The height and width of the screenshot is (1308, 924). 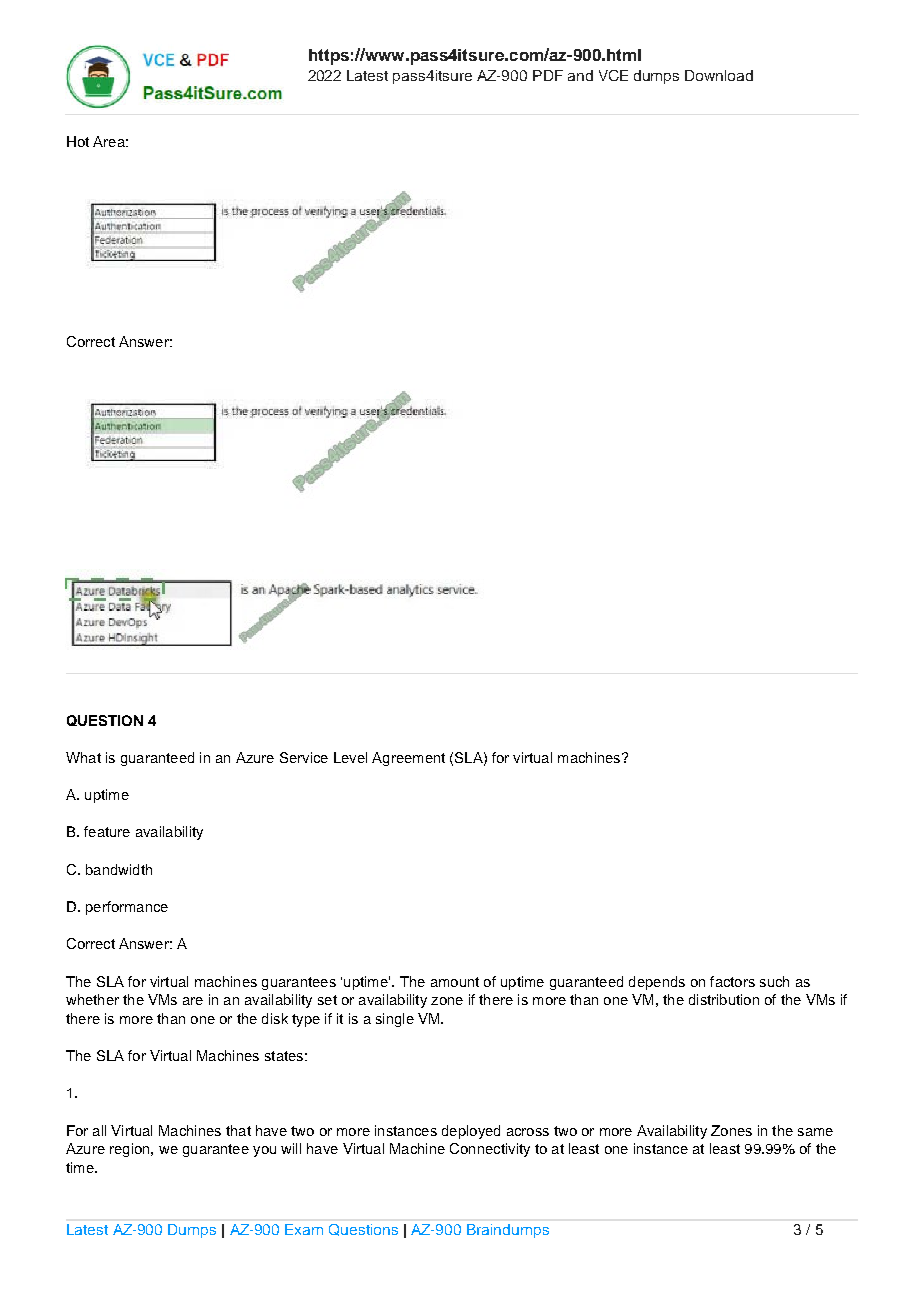 I want to click on What, so click(x=83, y=757).
